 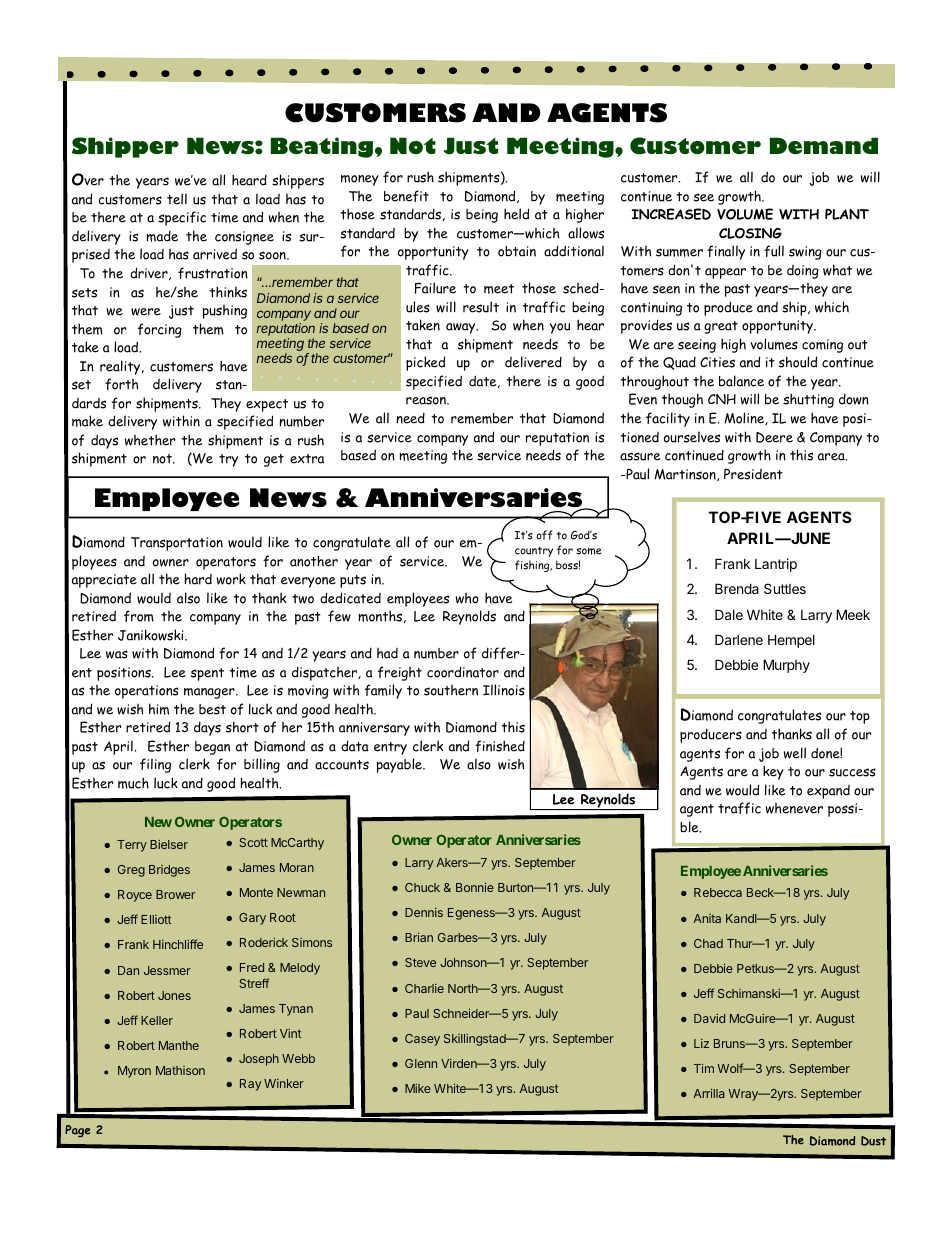 I want to click on held, so click(x=516, y=214).
